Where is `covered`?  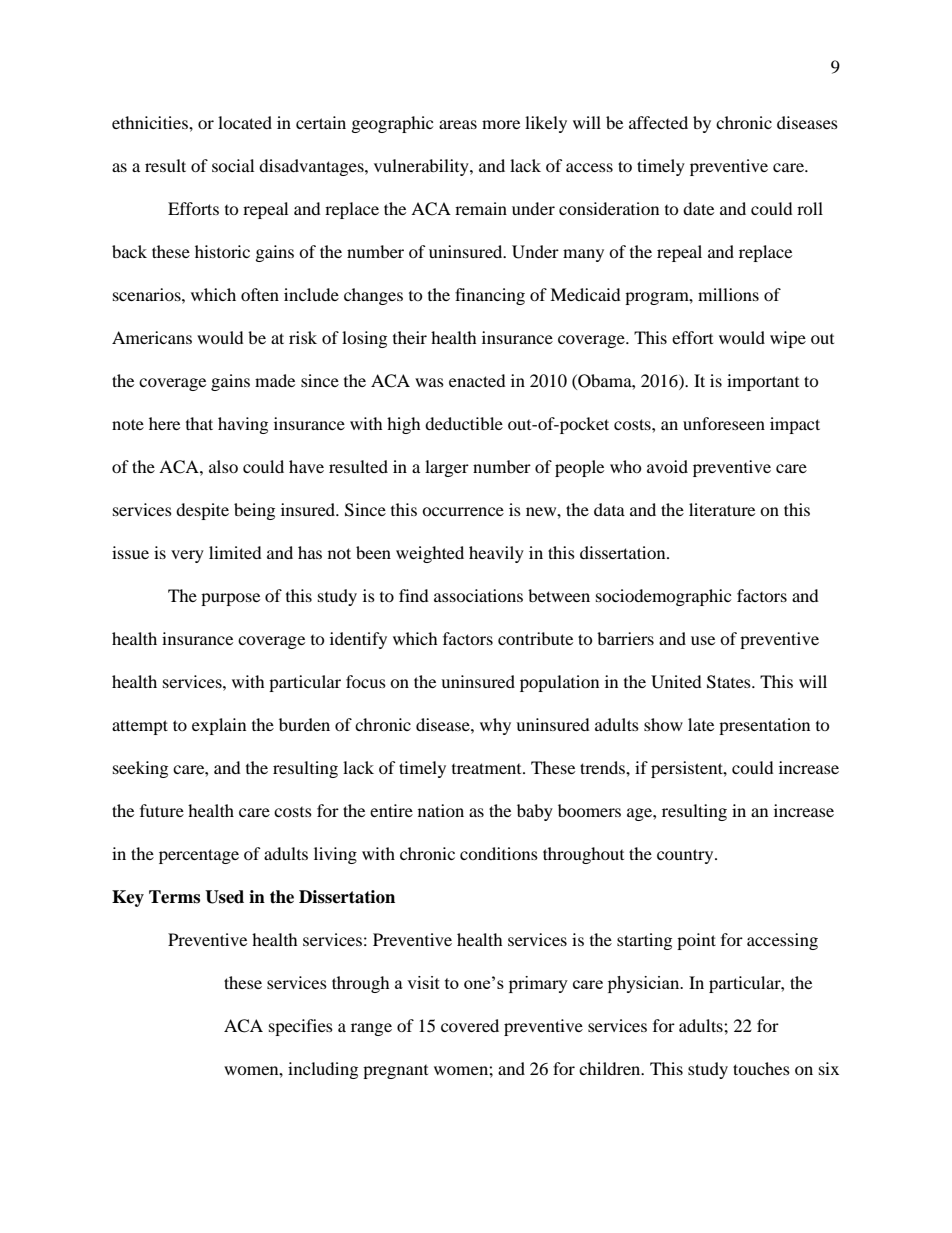
covered is located at coordinates (470, 1025).
